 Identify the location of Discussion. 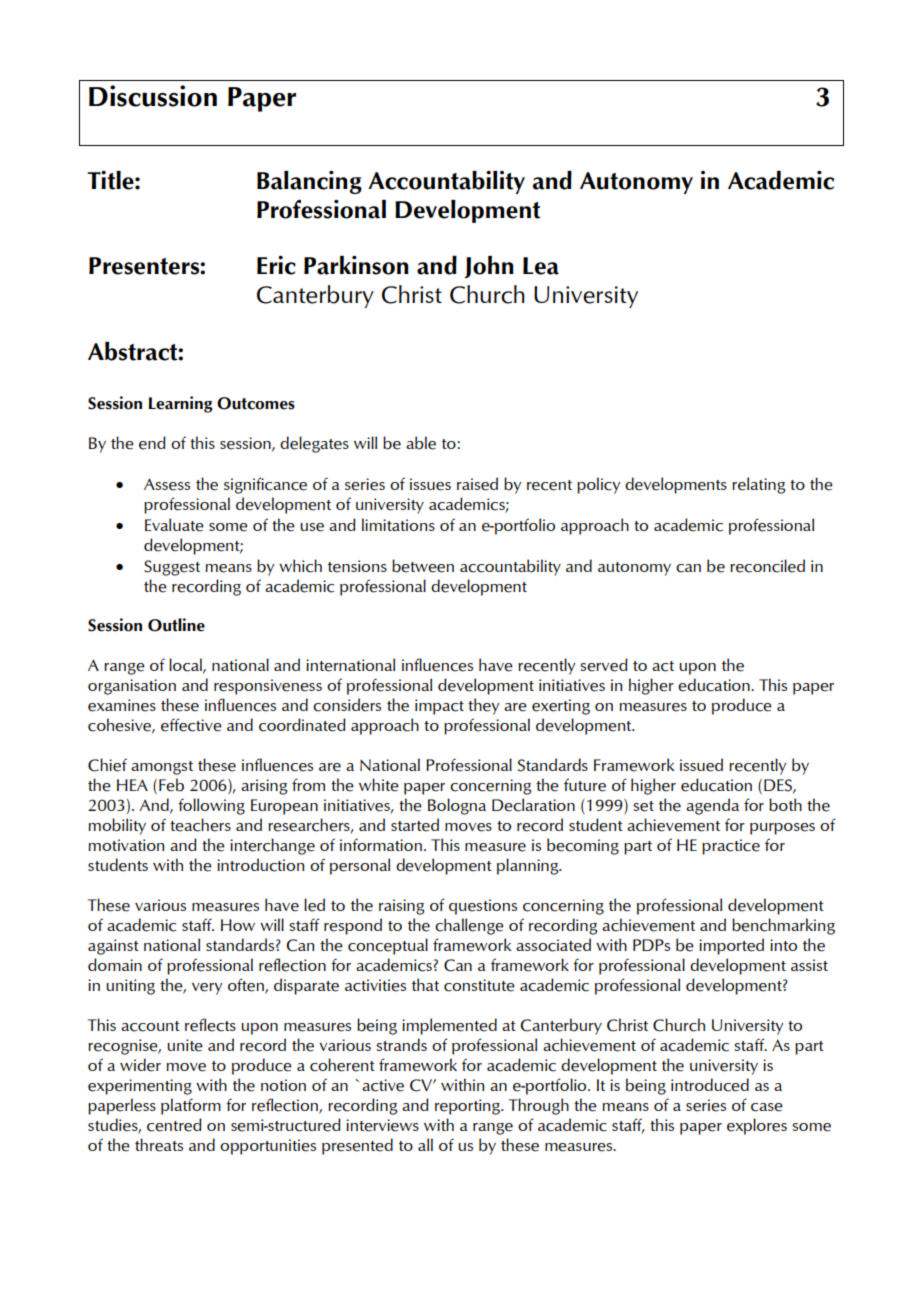
(153, 96).
